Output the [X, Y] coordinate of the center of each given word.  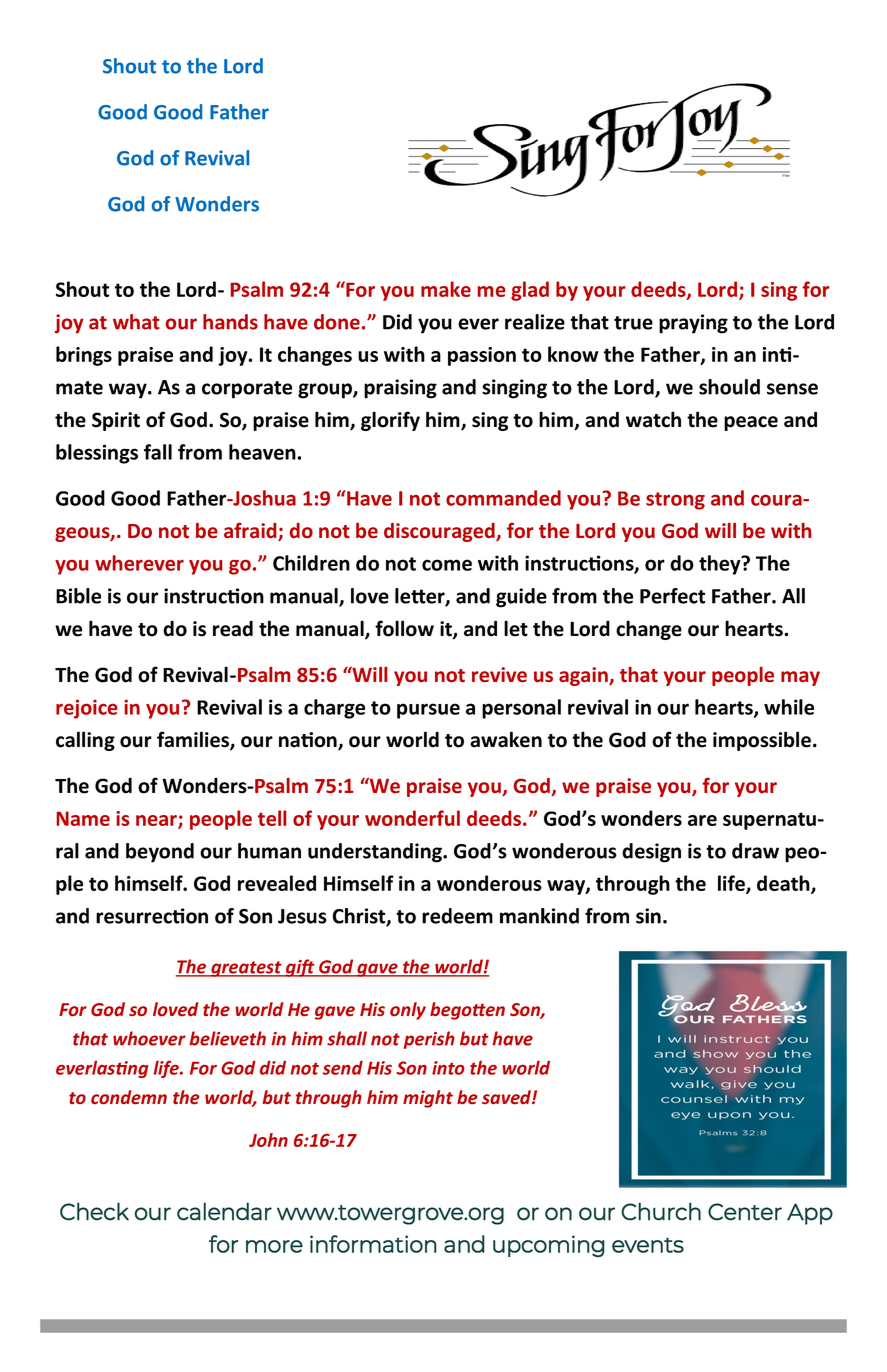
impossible [762, 741]
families [194, 740]
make [446, 289]
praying [693, 324]
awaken [506, 739]
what [136, 322]
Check [94, 1211]
